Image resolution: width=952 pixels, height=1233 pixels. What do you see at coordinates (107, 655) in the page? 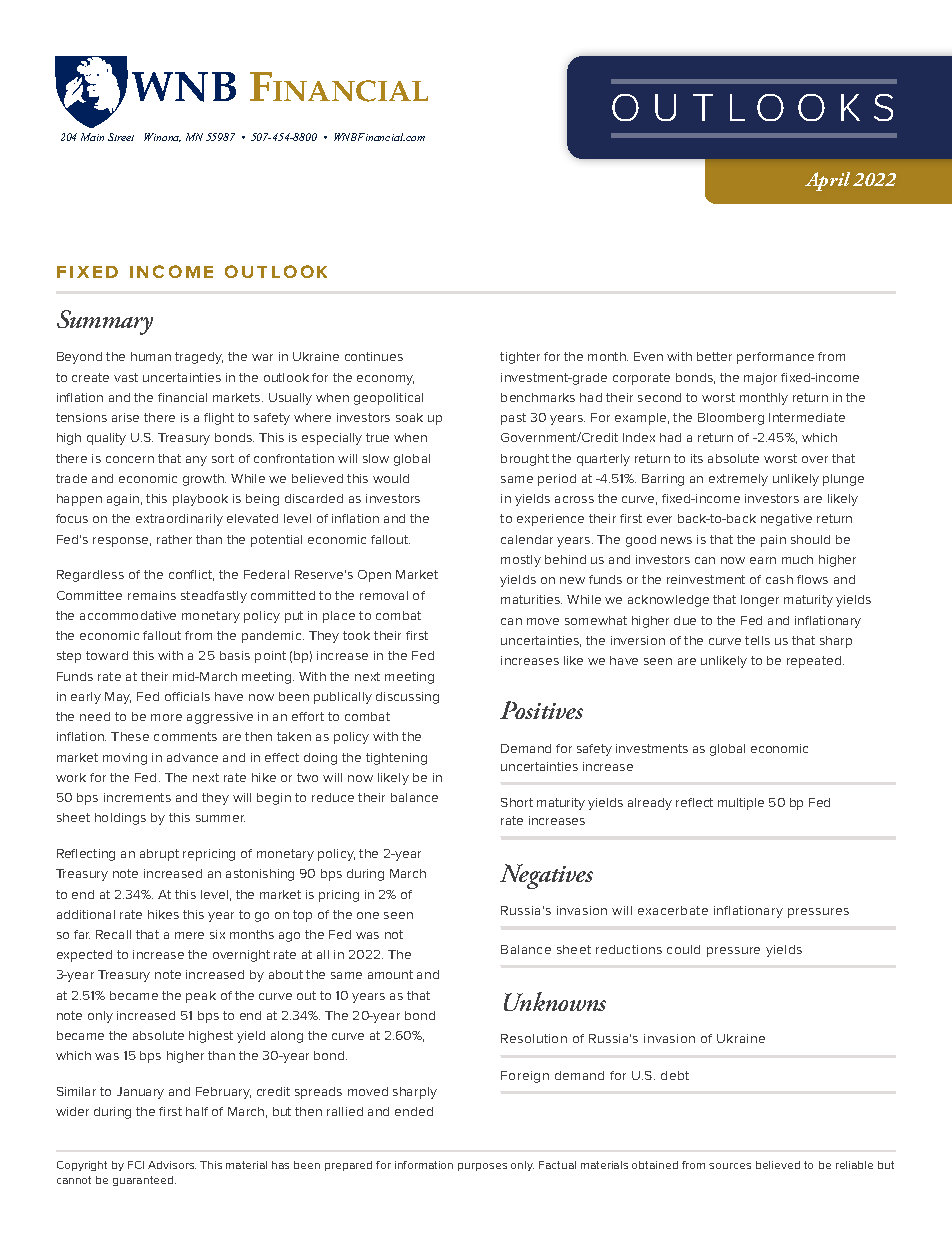
I see `toward` at bounding box center [107, 655].
